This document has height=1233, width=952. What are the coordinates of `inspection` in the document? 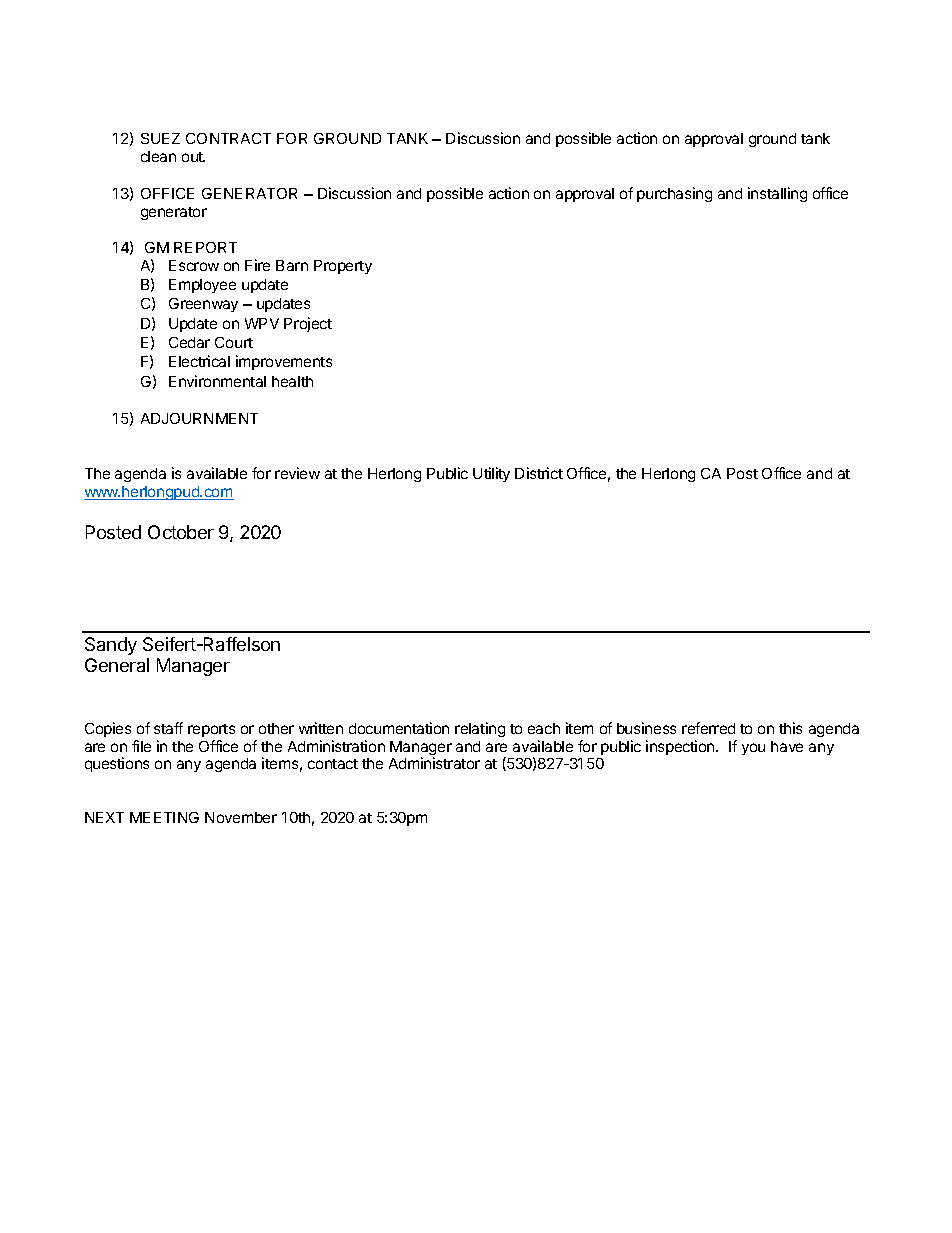 It's located at (681, 747).
